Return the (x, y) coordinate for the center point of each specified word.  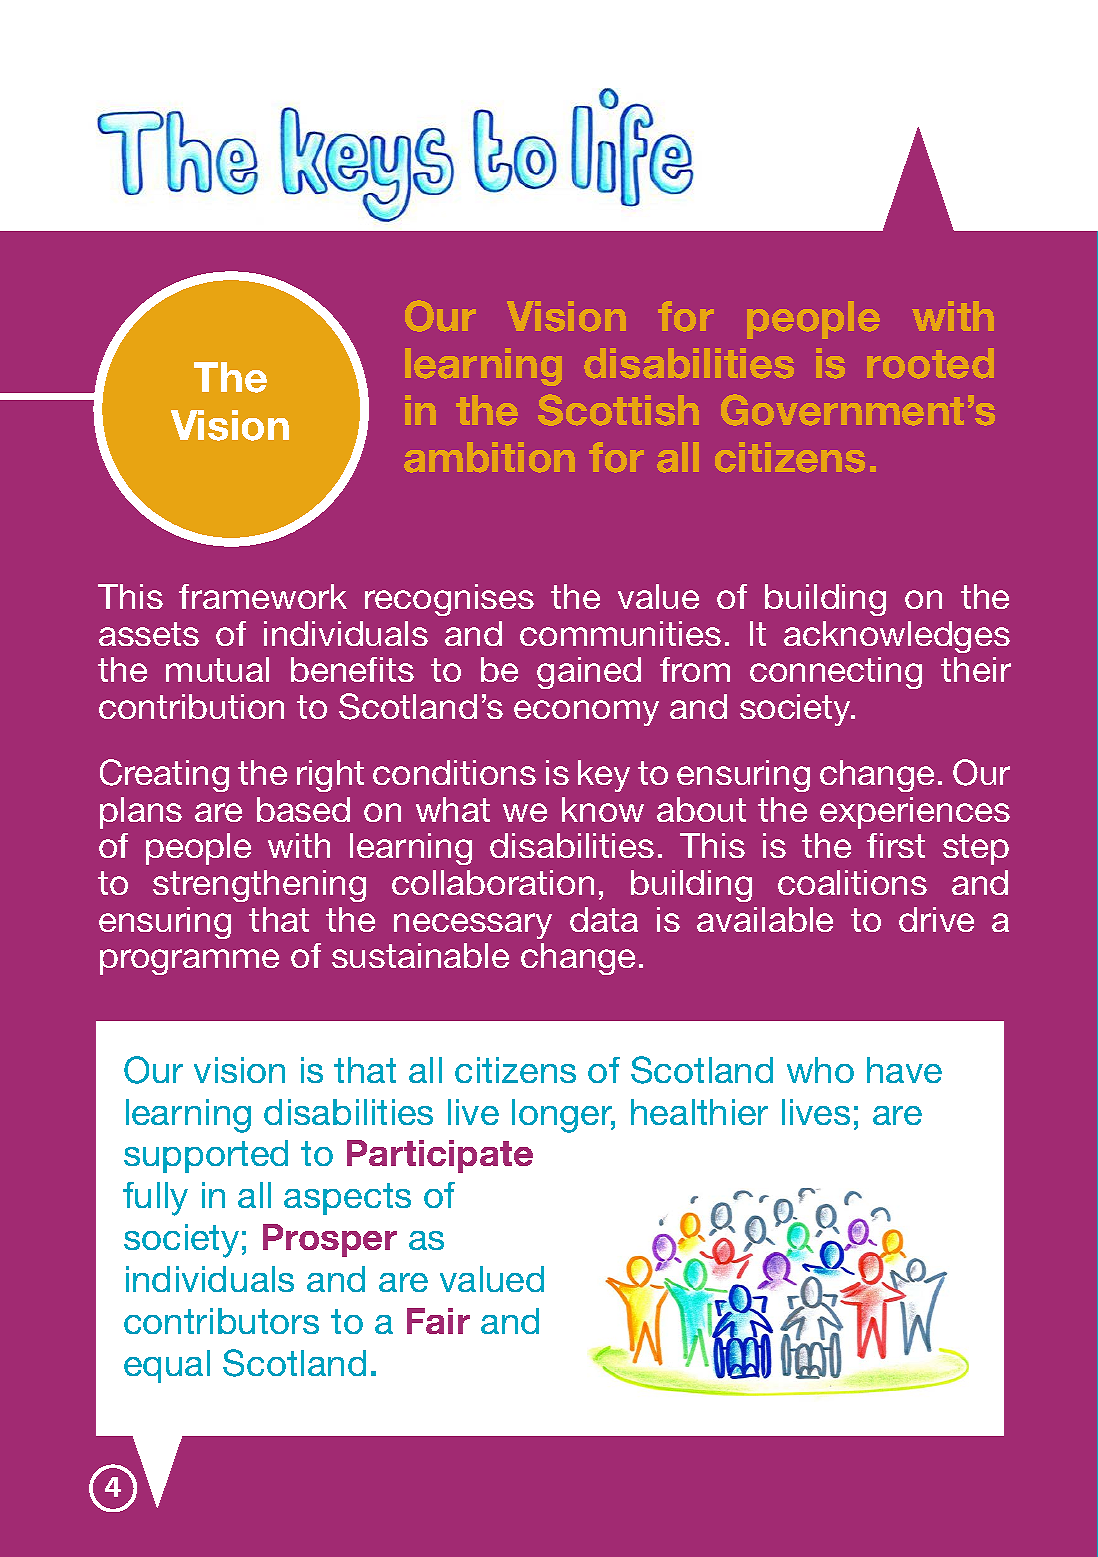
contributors (221, 1321)
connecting (836, 673)
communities (620, 633)
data (604, 919)
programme (189, 962)
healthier (699, 1112)
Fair (438, 1321)
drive (936, 919)
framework (263, 596)
